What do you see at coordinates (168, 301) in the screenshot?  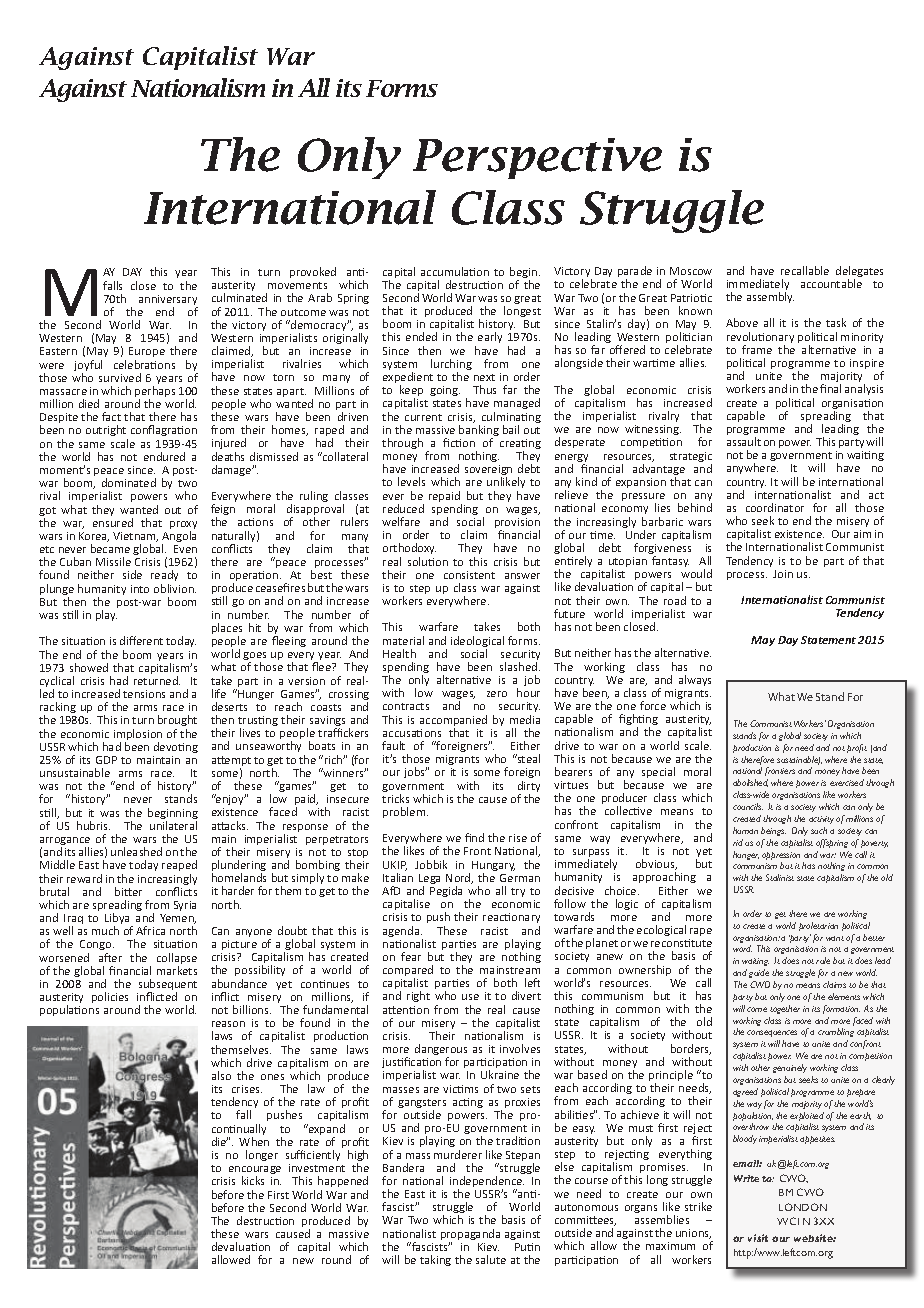 I see `anniversary` at bounding box center [168, 301].
